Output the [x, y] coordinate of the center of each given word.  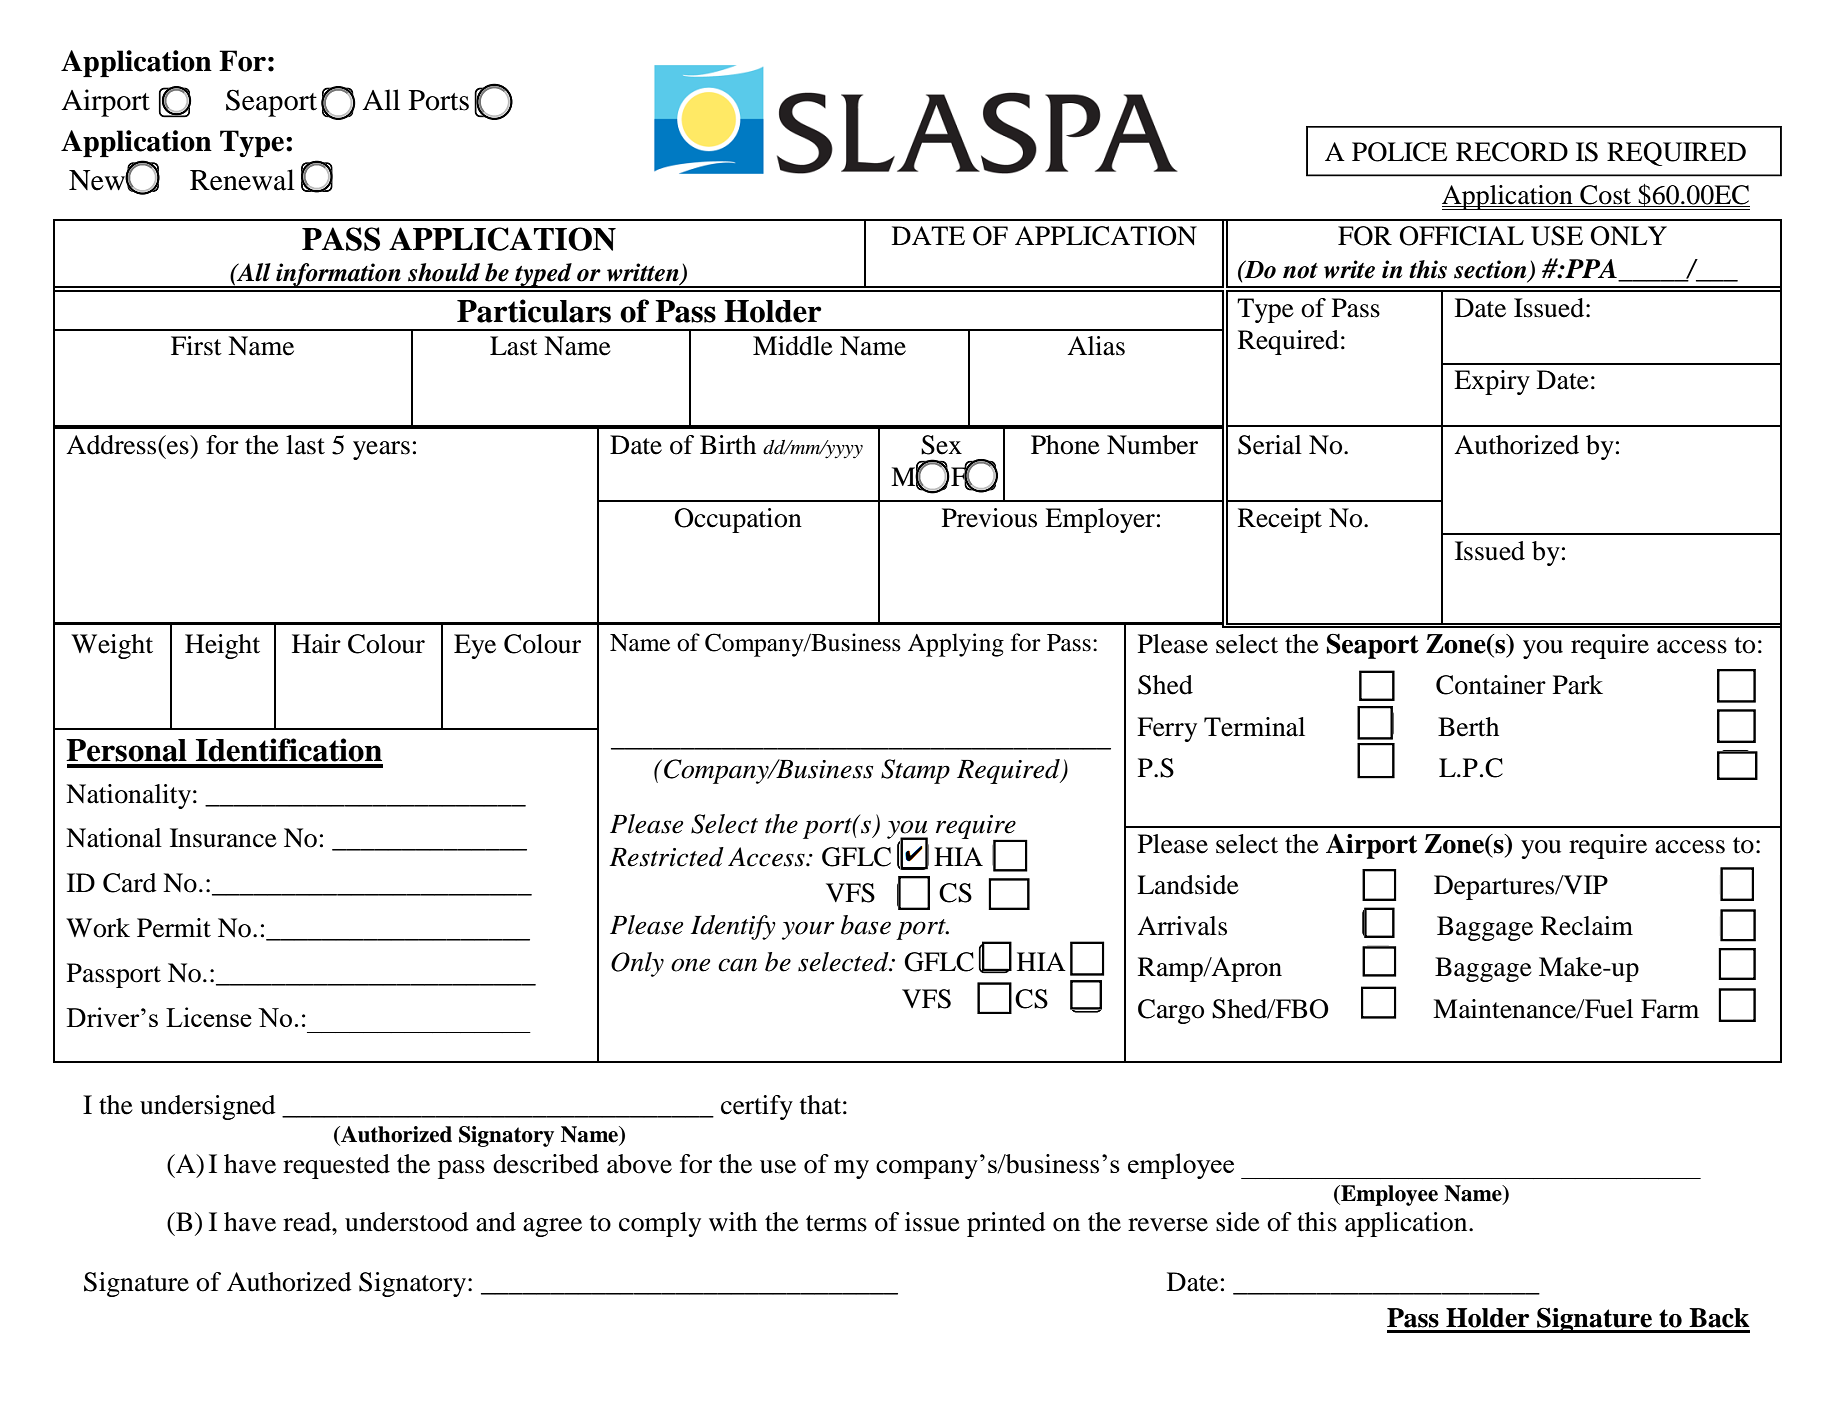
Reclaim [1587, 926]
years [381, 450]
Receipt [1280, 520]
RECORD [1512, 152]
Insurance [223, 838]
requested [336, 1166]
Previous [989, 518]
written [644, 273]
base [866, 925]
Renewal [242, 180]
